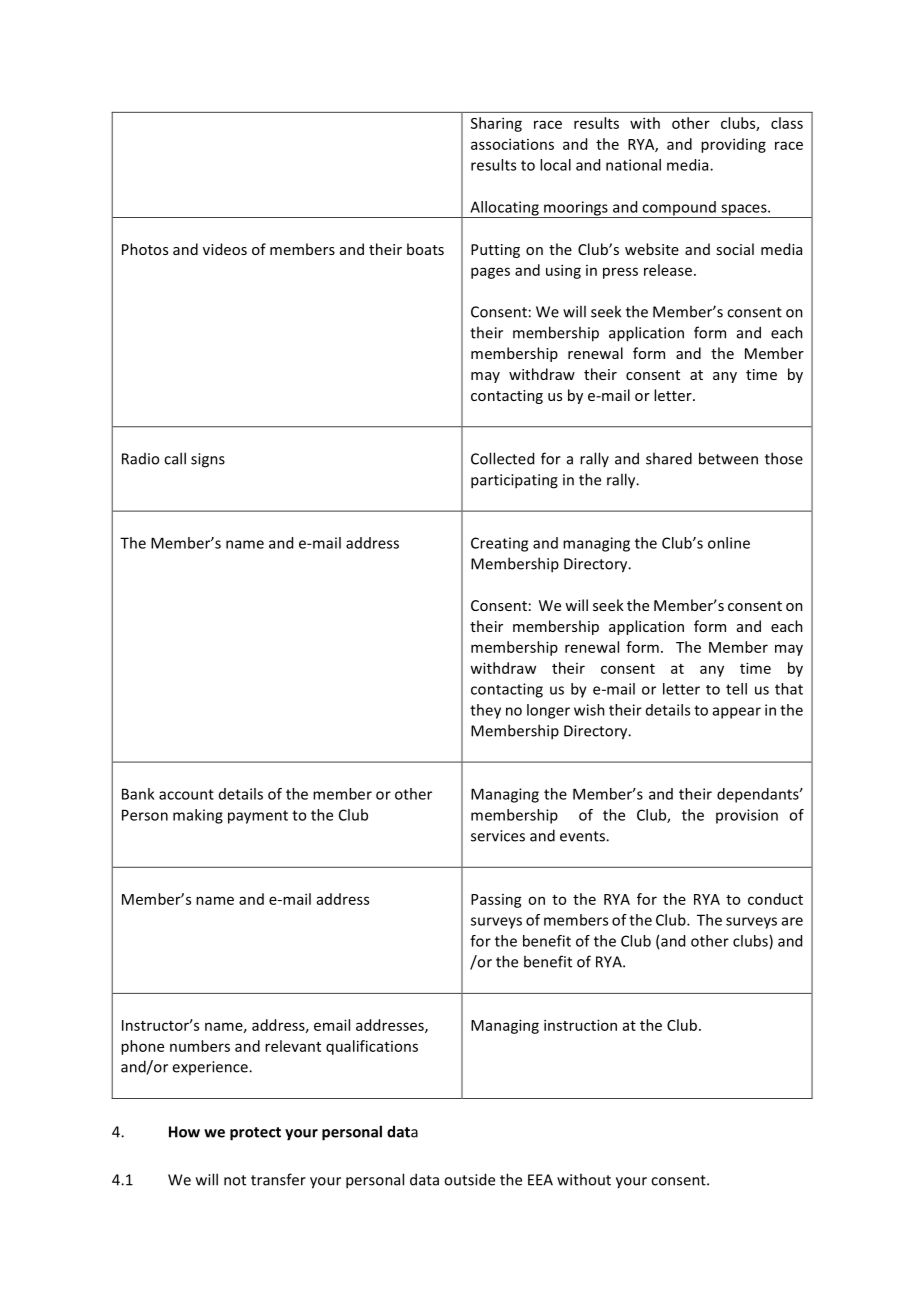  What do you see at coordinates (775, 899) in the screenshot?
I see `conduct` at bounding box center [775, 899].
